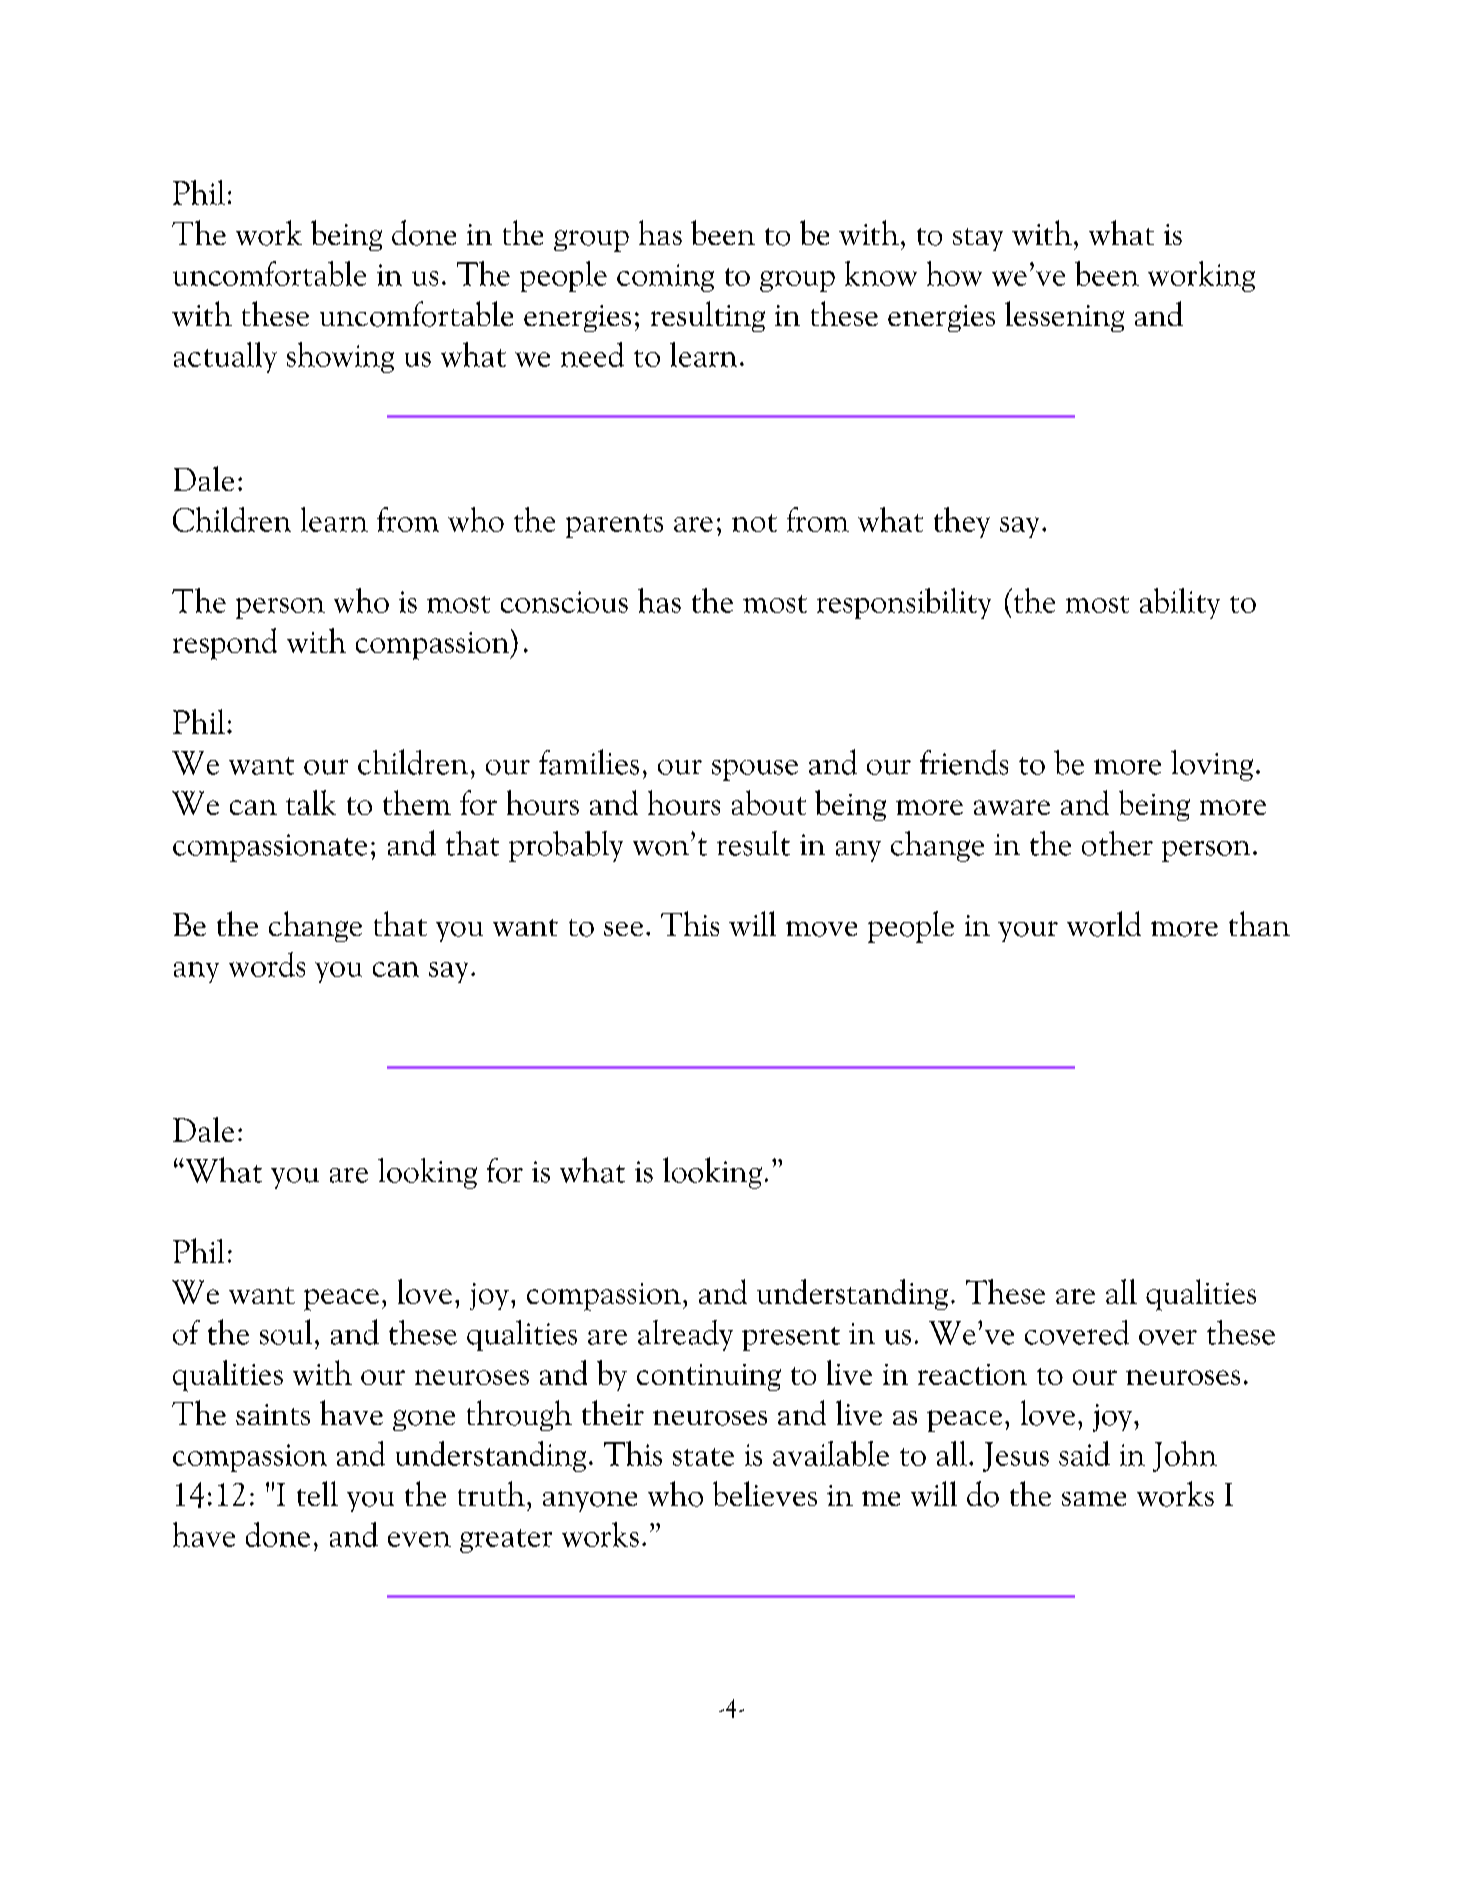  Describe the element at coordinates (765, 1493) in the screenshot. I see `believes` at that location.
